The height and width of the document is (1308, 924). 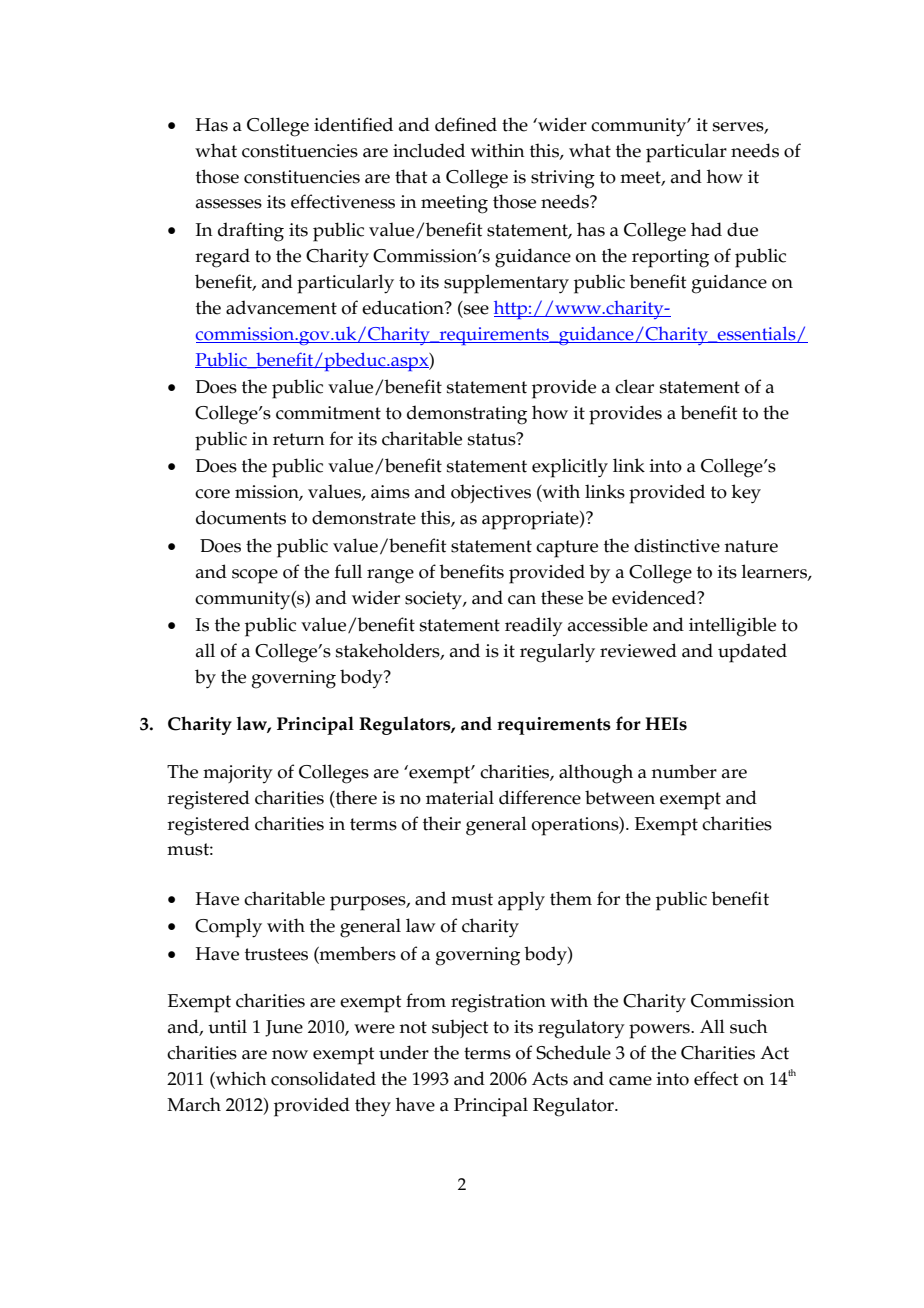 What do you see at coordinates (238, 774) in the document?
I see `majority` at bounding box center [238, 774].
